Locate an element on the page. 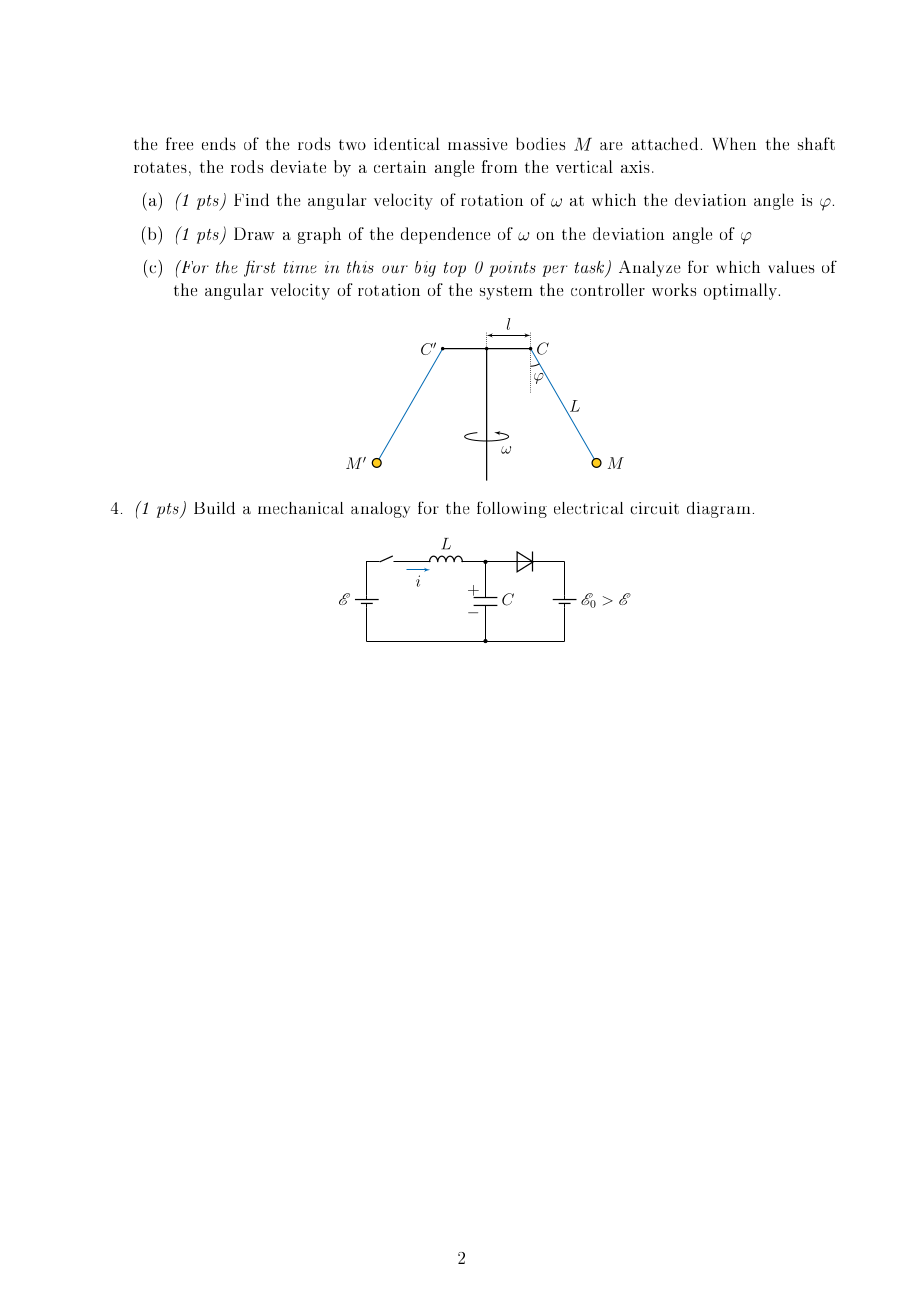  Build is located at coordinates (214, 508).
